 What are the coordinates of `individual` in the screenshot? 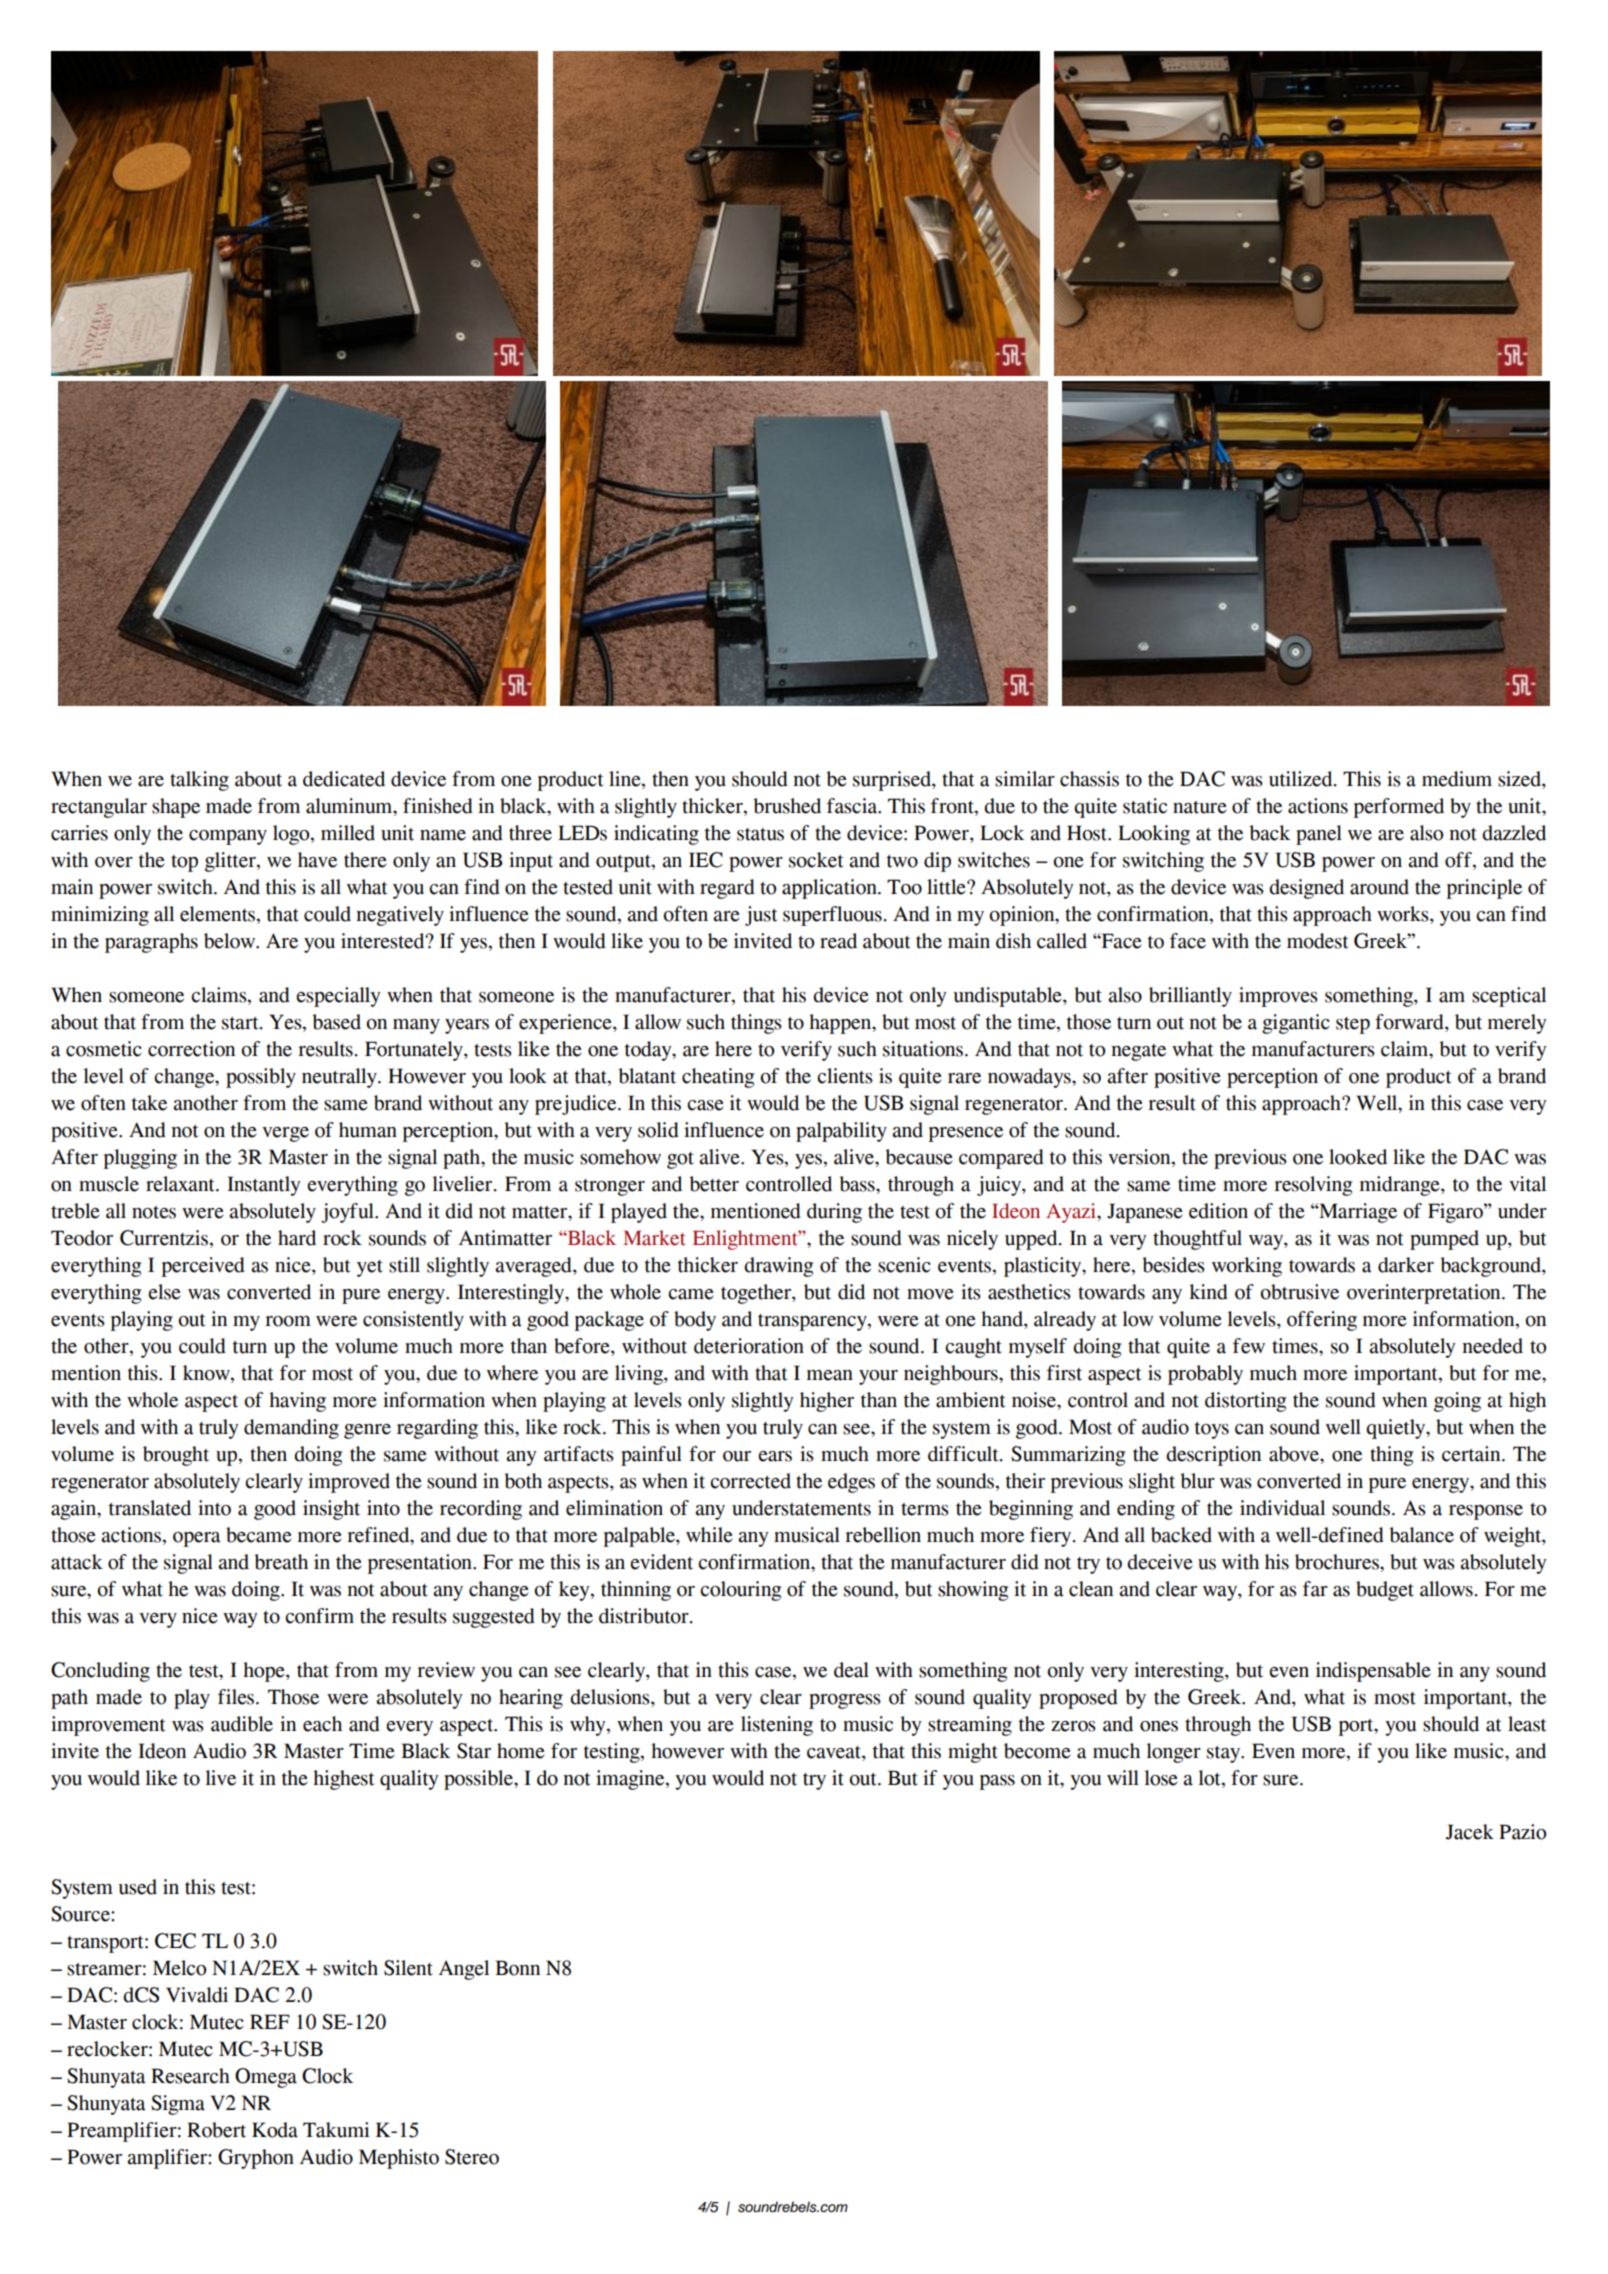 It's located at (1282, 1508).
